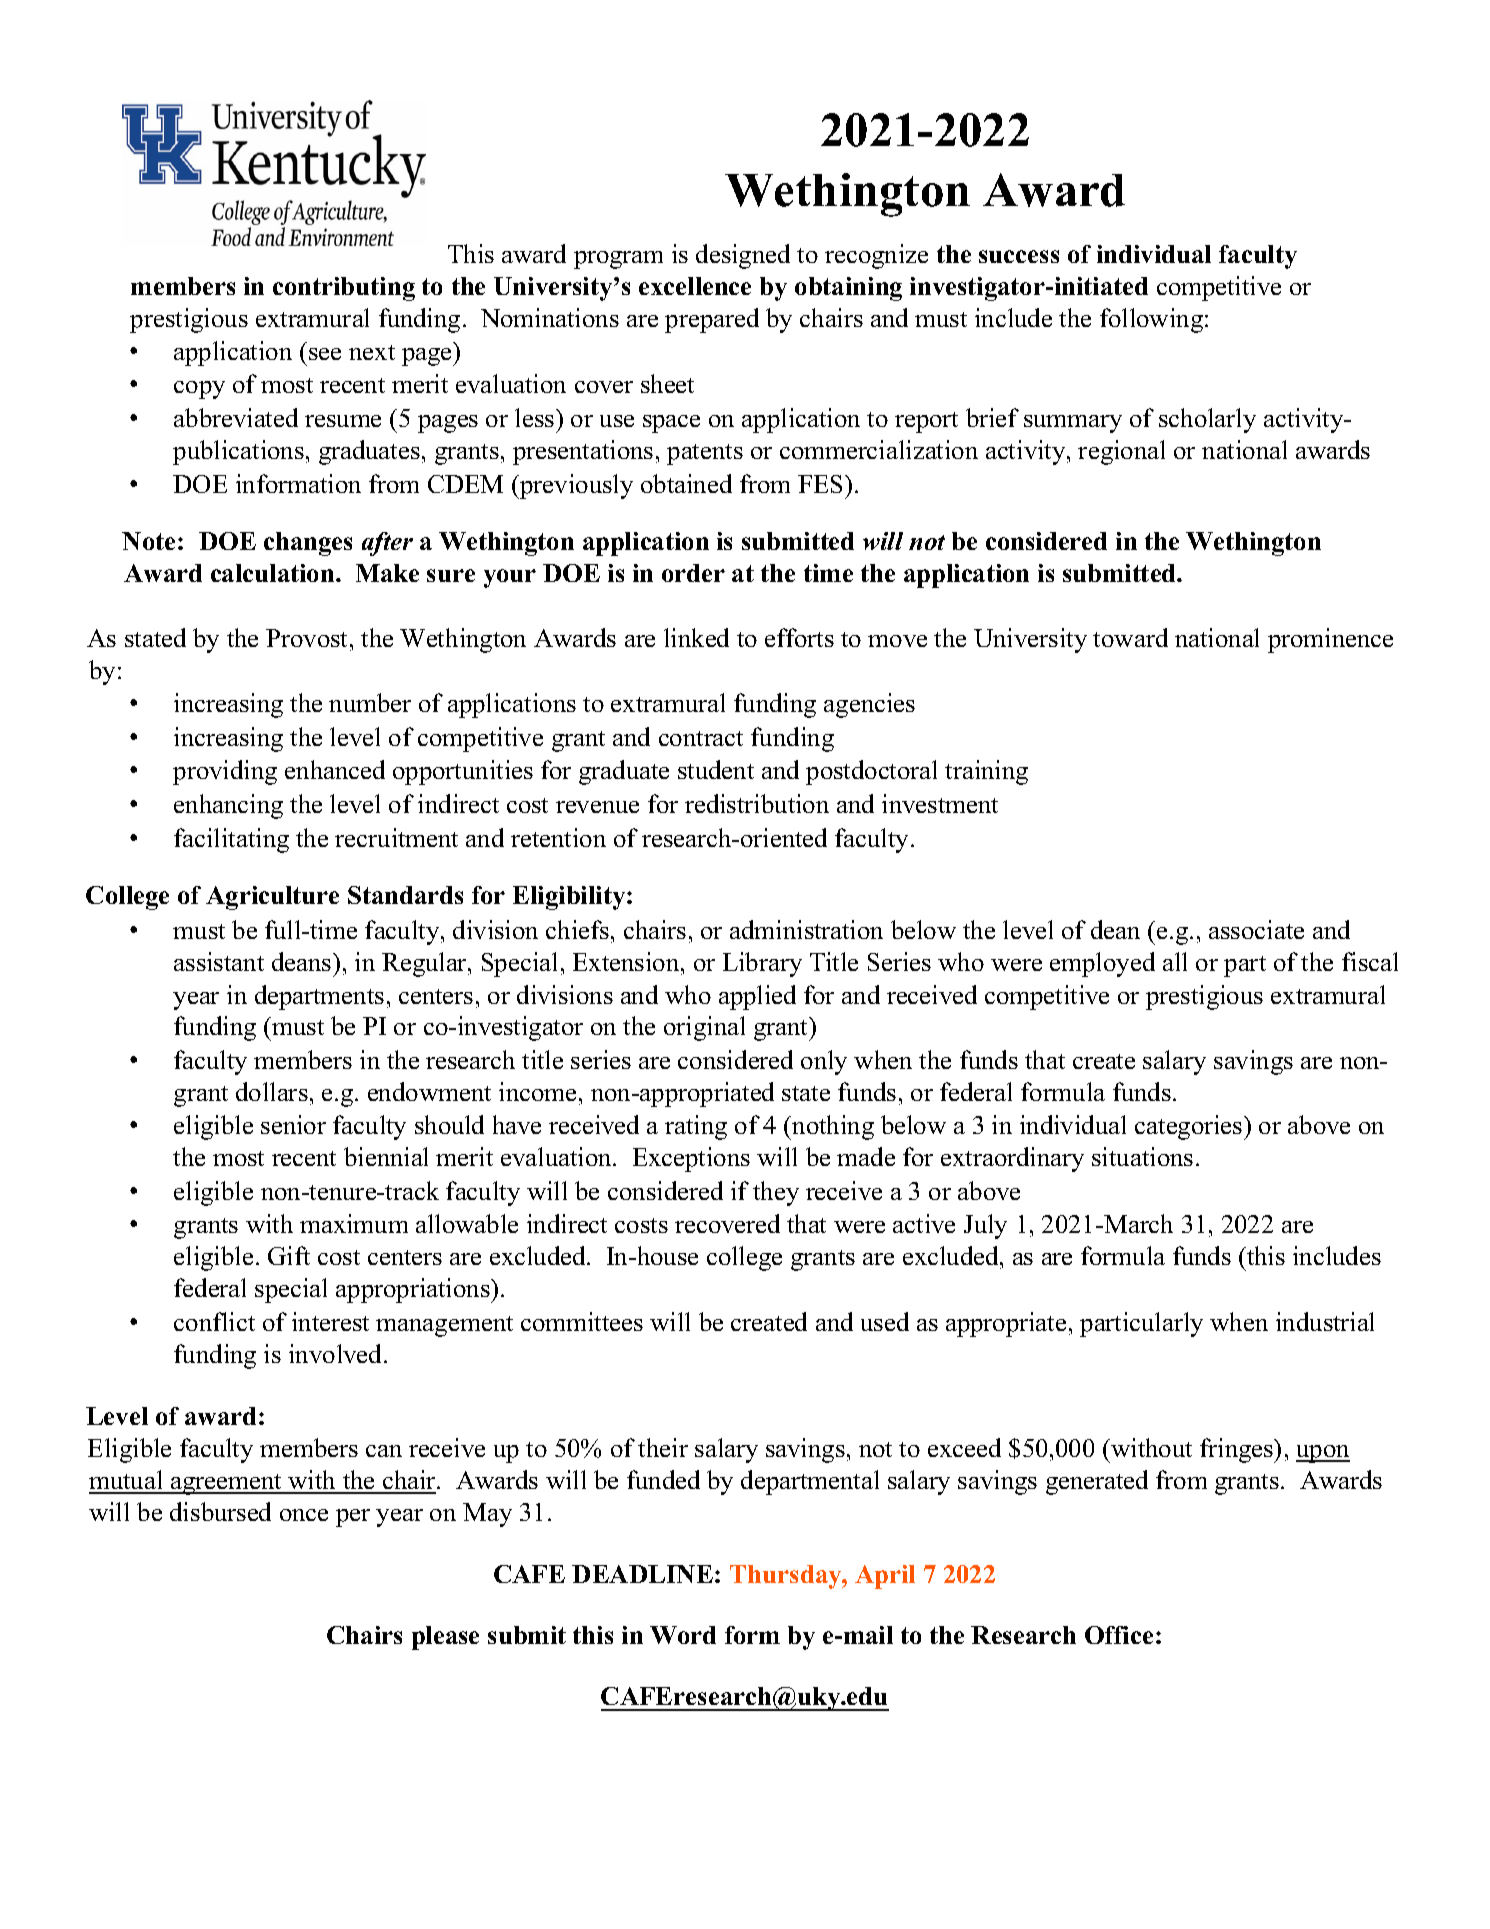 The image size is (1490, 1929). I want to click on toward, so click(1130, 637).
